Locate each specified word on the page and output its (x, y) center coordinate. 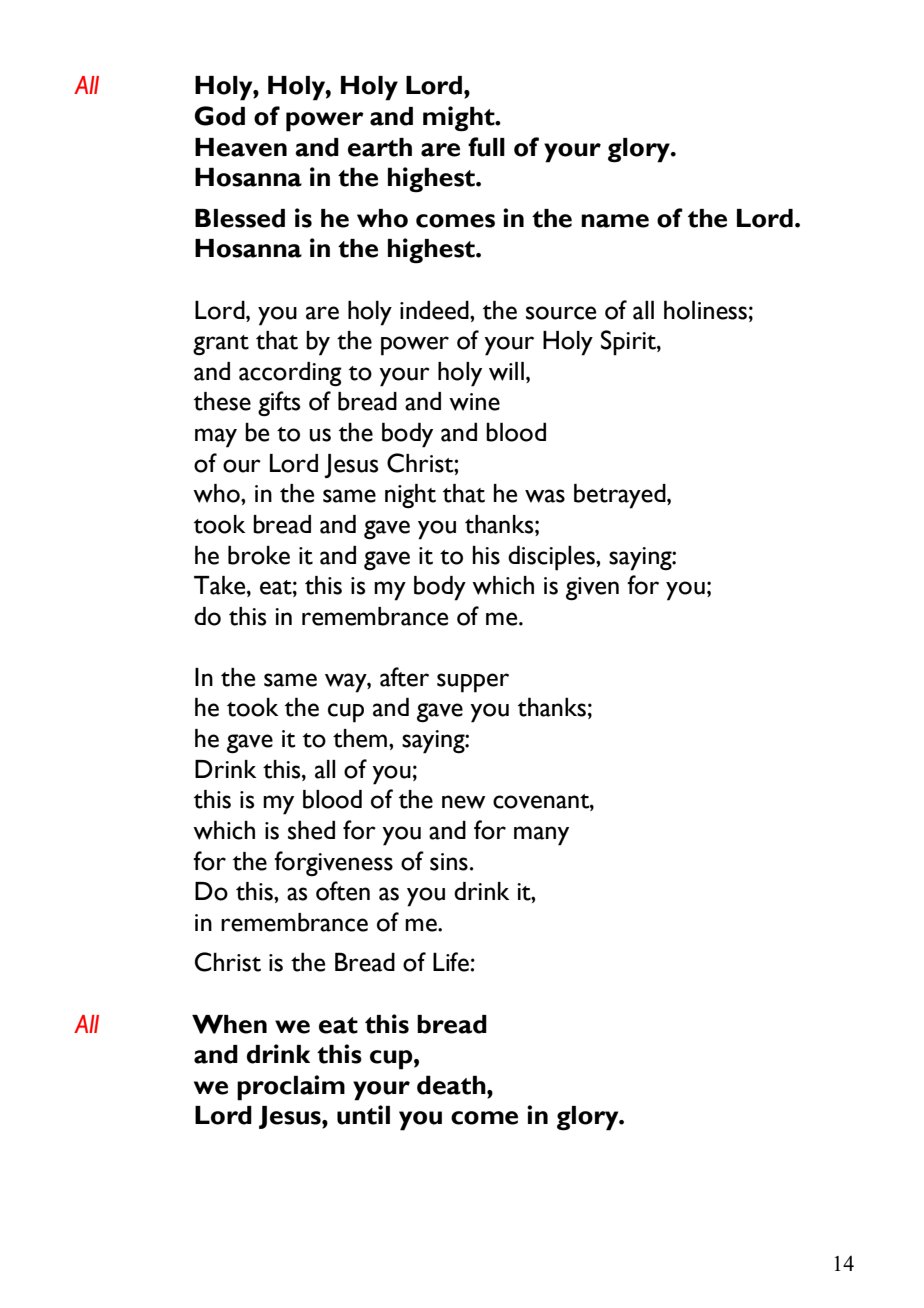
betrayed (621, 496)
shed (311, 830)
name (615, 221)
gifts (279, 403)
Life (451, 962)
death (452, 1085)
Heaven (241, 147)
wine (474, 402)
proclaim (291, 1088)
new (464, 802)
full (486, 147)
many (541, 836)
